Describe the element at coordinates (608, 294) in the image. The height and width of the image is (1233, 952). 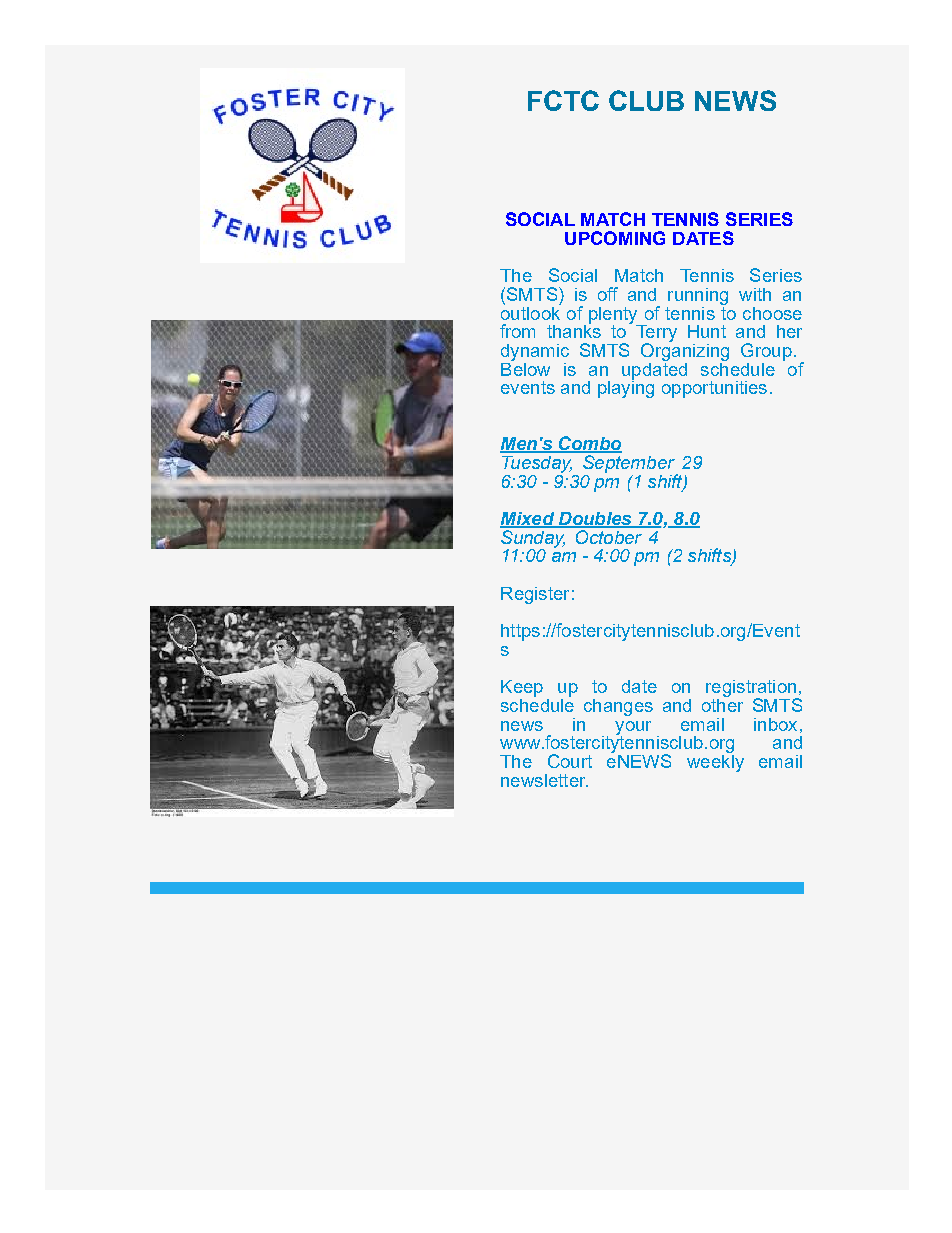
I see `off` at that location.
